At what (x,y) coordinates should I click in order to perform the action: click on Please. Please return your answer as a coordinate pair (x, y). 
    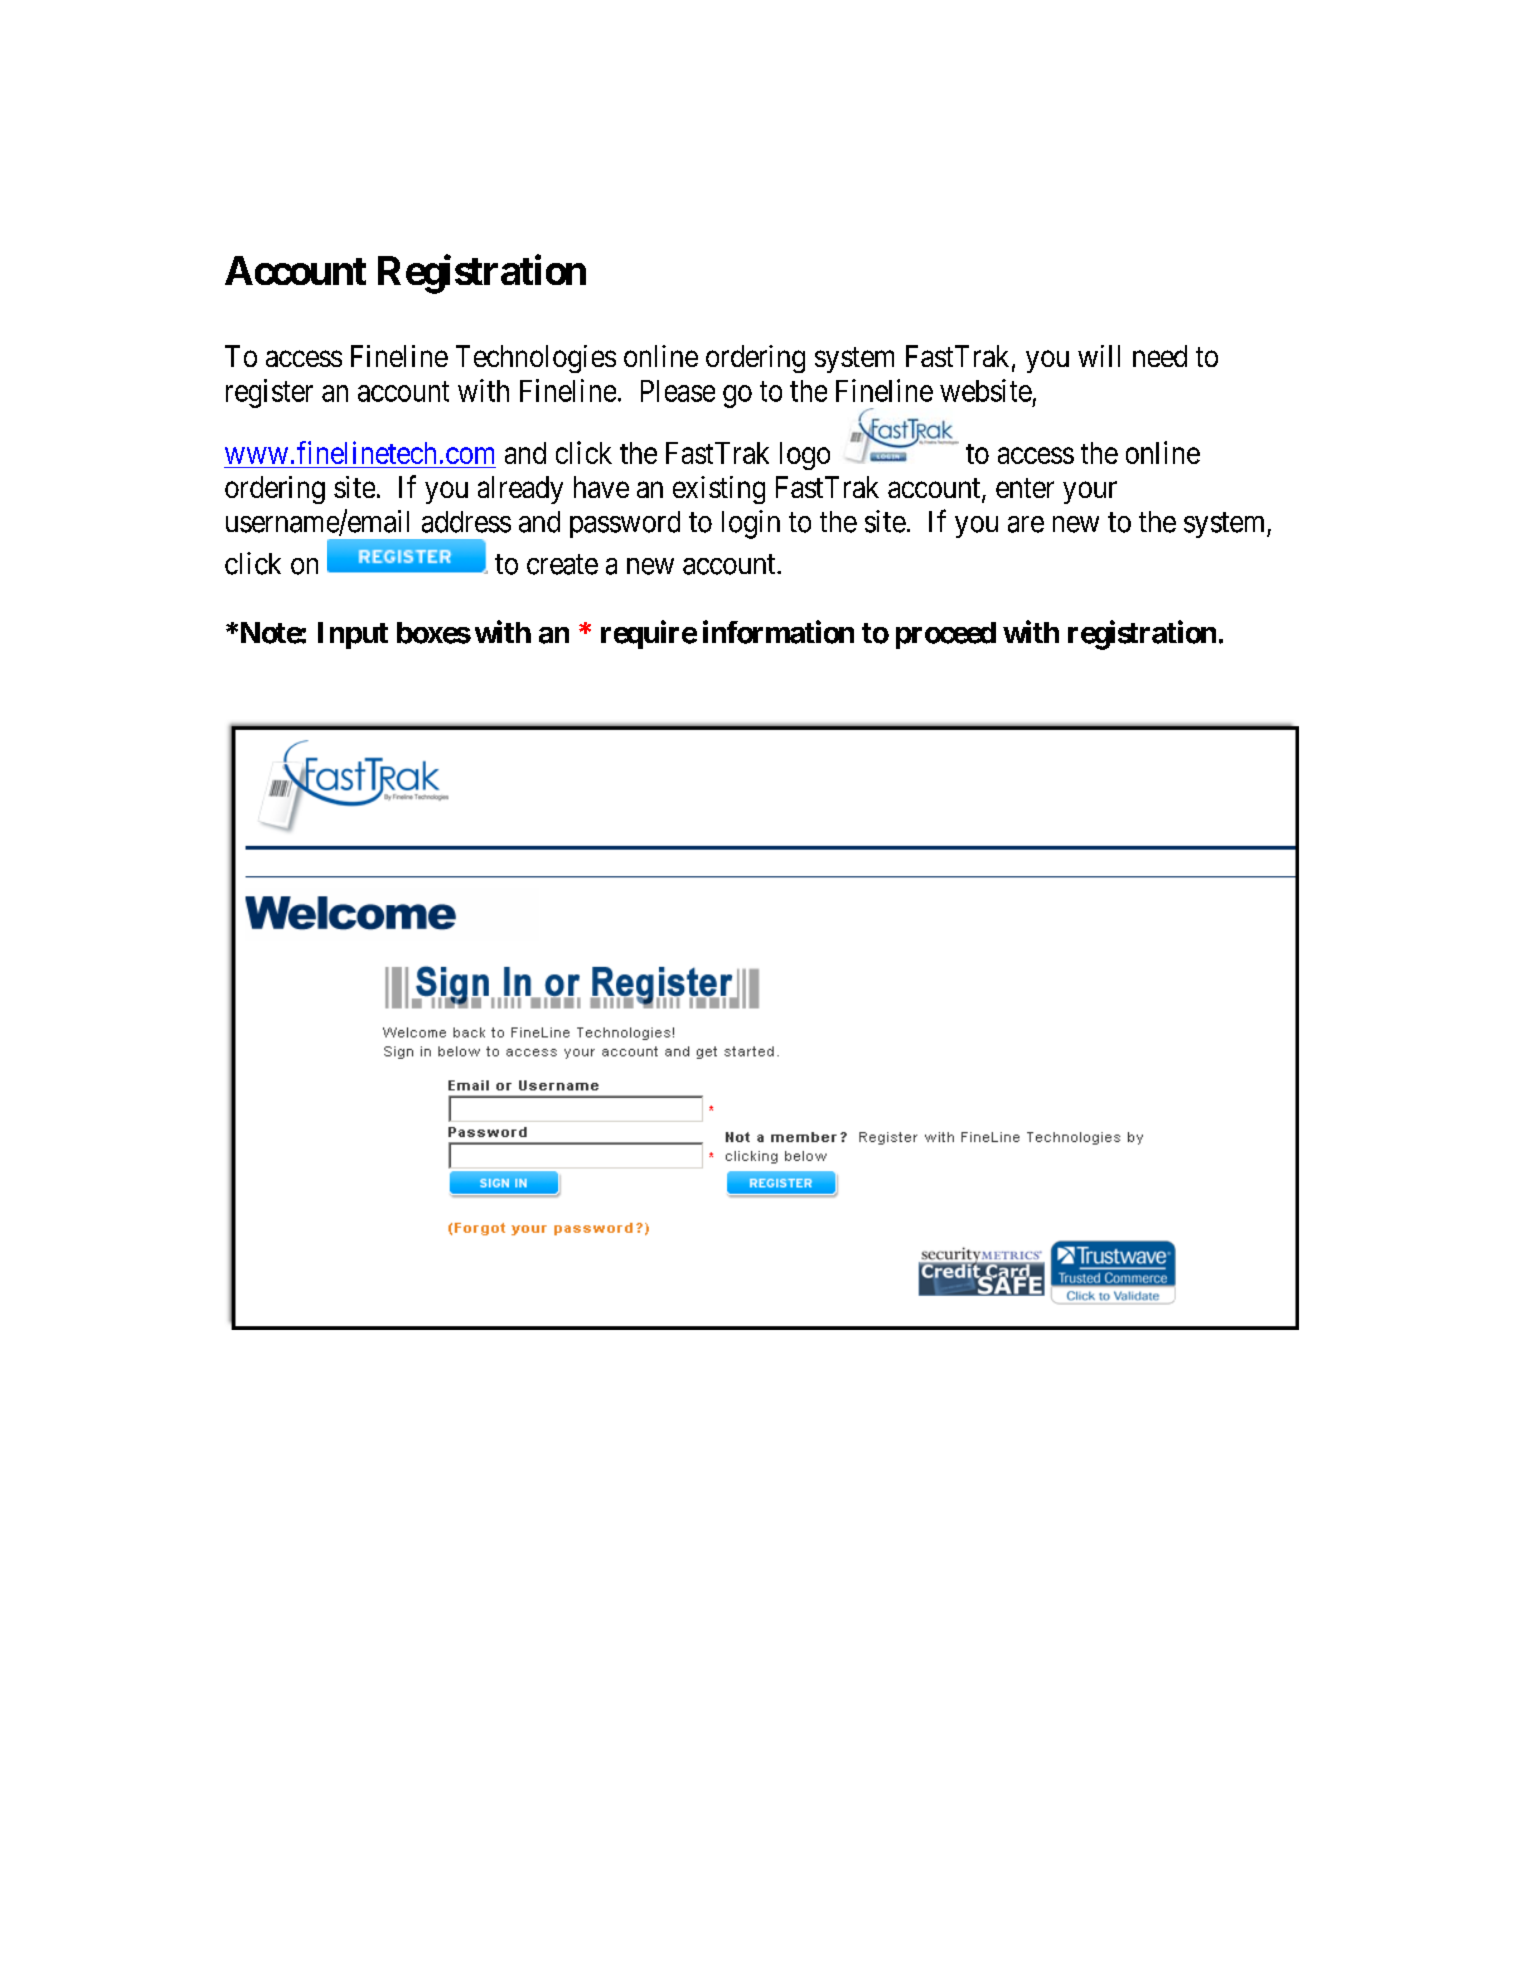
    Looking at the image, I should click on (678, 391).
